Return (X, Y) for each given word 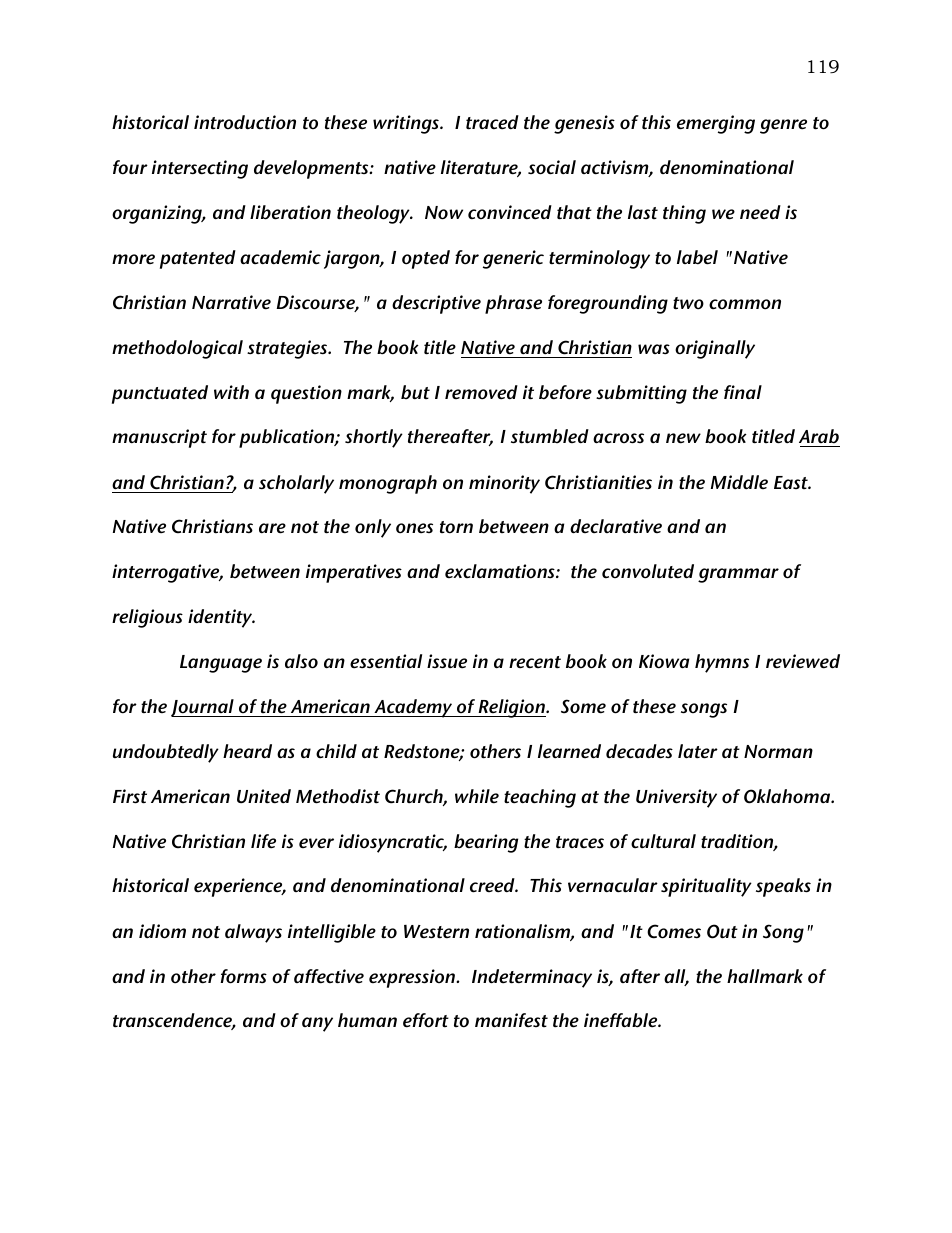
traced (492, 122)
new (683, 438)
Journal (203, 708)
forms (243, 976)
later (698, 751)
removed (481, 392)
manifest (511, 1020)
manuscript (159, 438)
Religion (512, 708)
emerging (716, 124)
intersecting (200, 169)
